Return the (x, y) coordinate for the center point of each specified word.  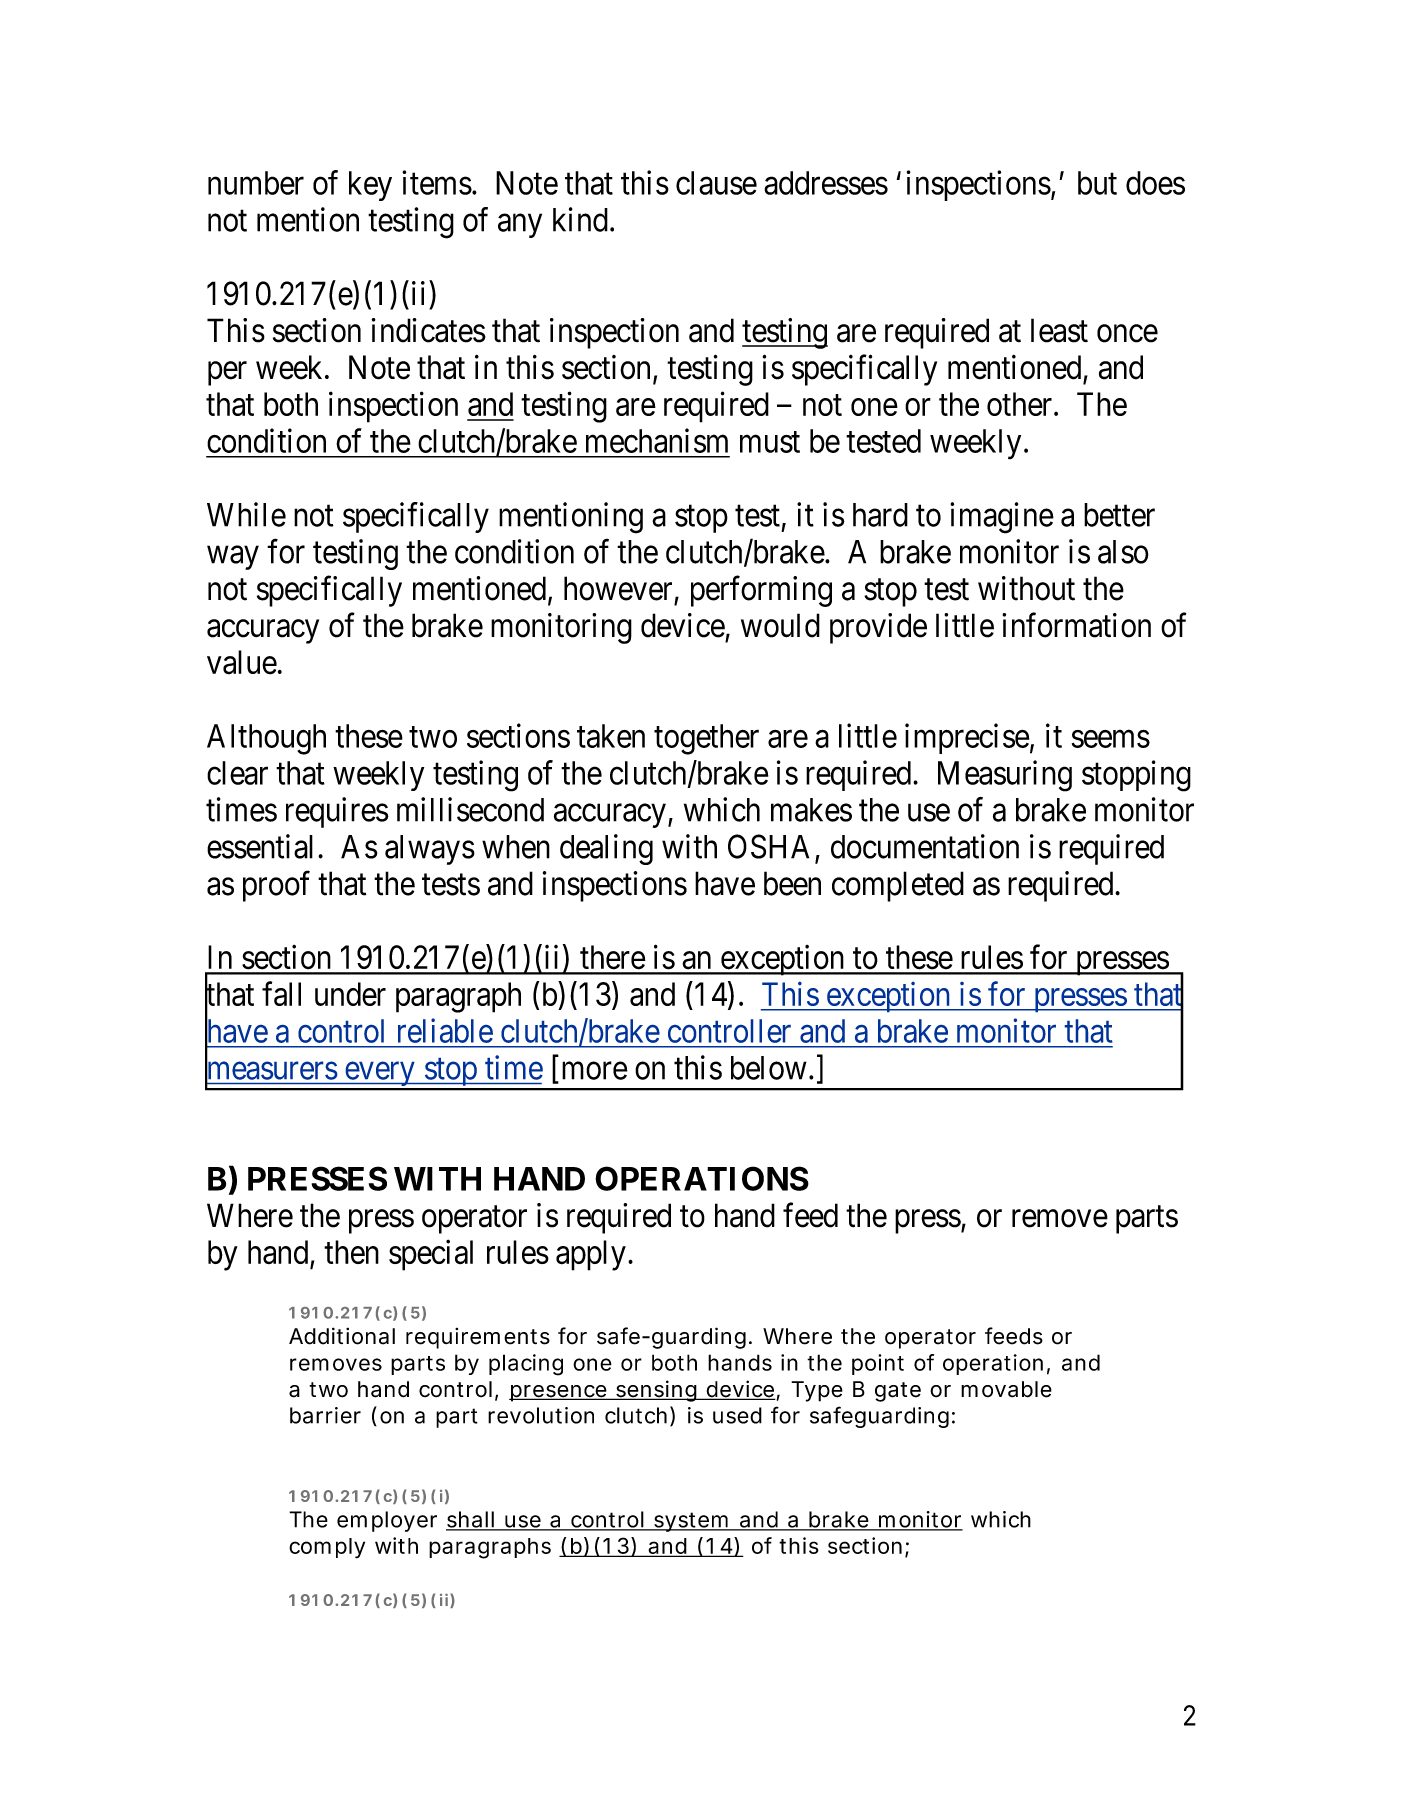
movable (1006, 1389)
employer (387, 1521)
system (690, 1522)
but (1097, 183)
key (370, 186)
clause (716, 183)
